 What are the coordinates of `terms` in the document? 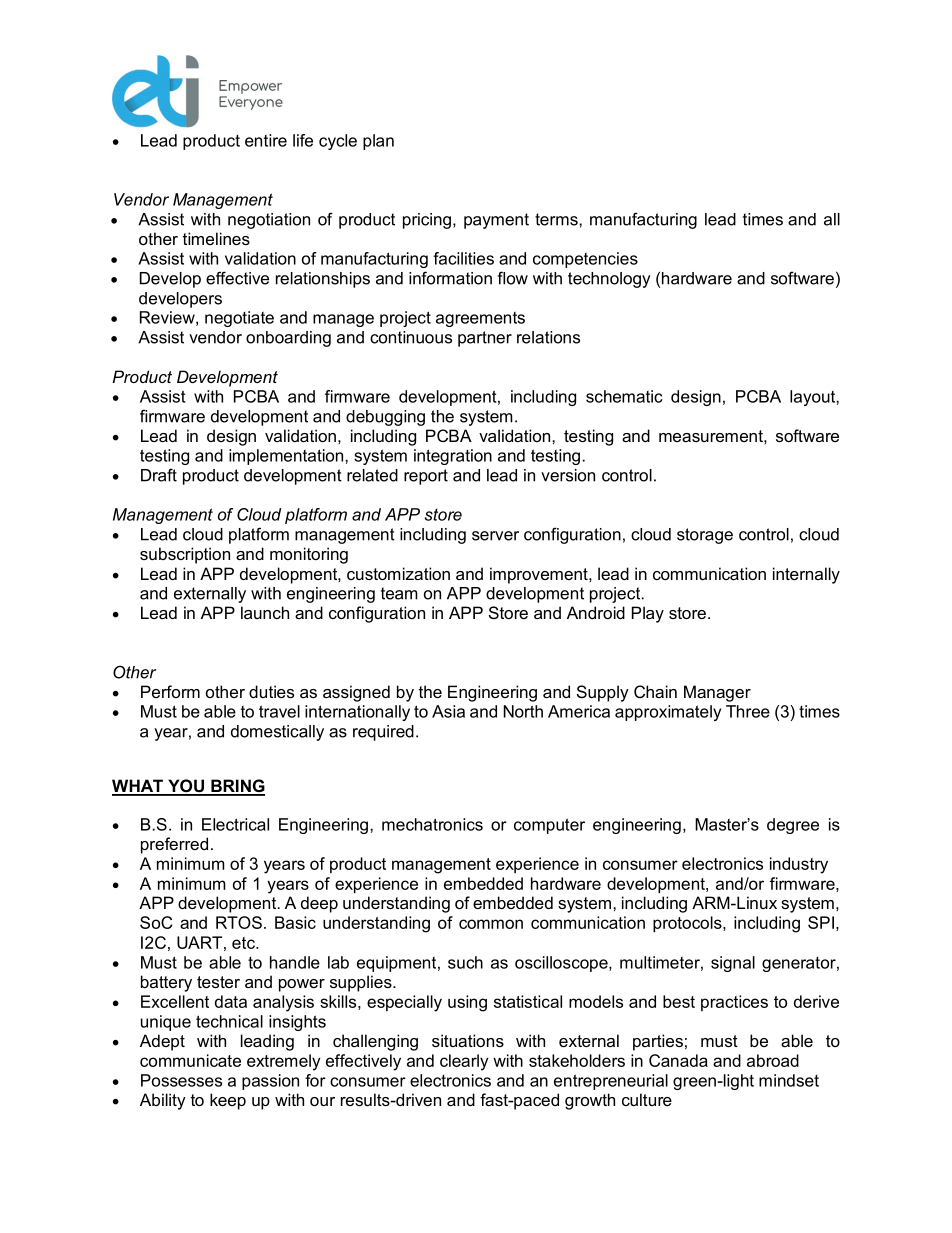 It's located at (557, 219).
